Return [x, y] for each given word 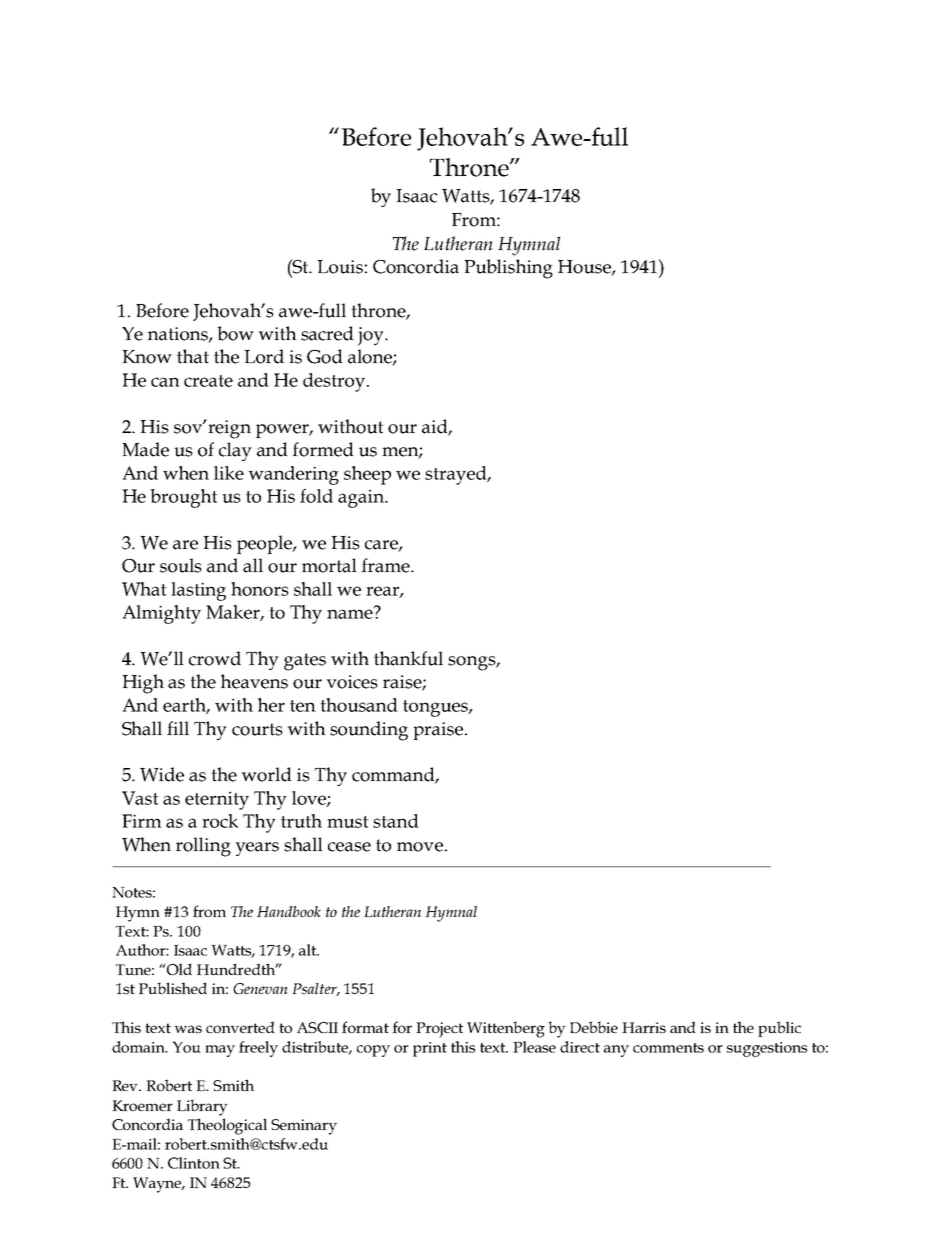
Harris [644, 1027]
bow [235, 333]
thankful [408, 658]
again [362, 498]
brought [184, 498]
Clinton [194, 1163]
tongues [436, 708]
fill [178, 728]
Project [439, 1030]
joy [372, 336]
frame [386, 565]
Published [173, 988]
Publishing [508, 269]
